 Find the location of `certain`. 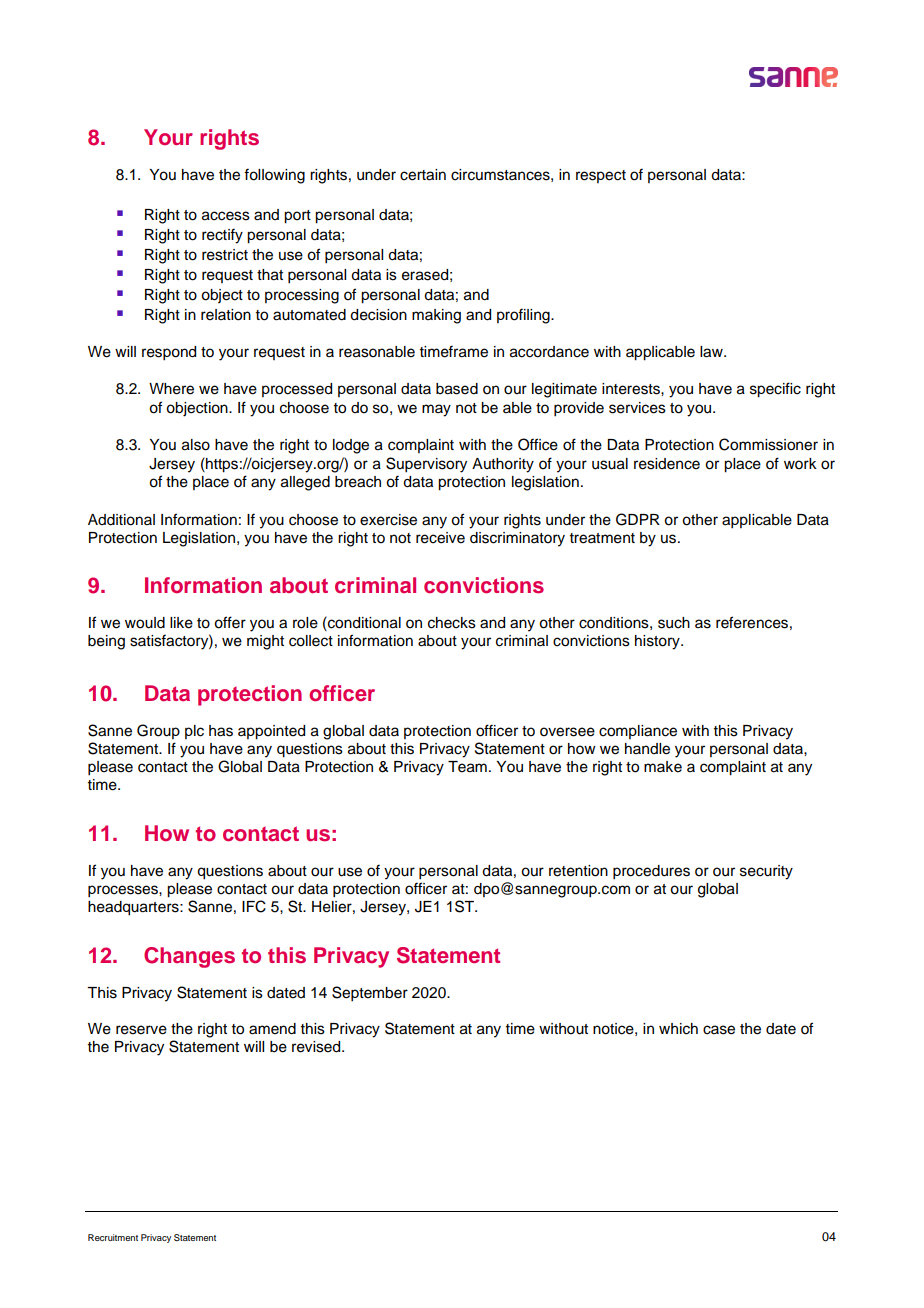

certain is located at coordinates (423, 175).
